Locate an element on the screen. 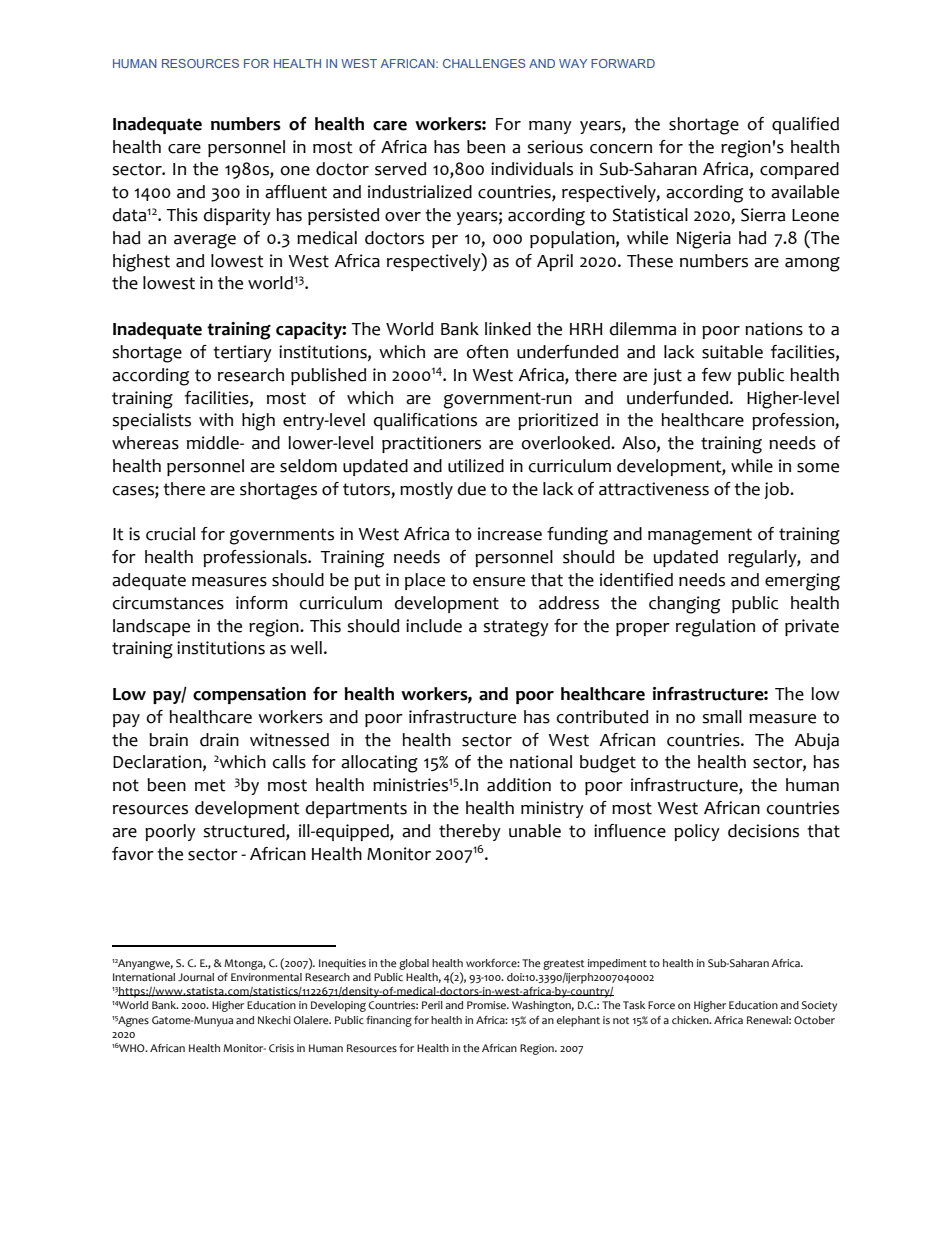 This screenshot has width=952, height=1233. qualified is located at coordinates (805, 125).
